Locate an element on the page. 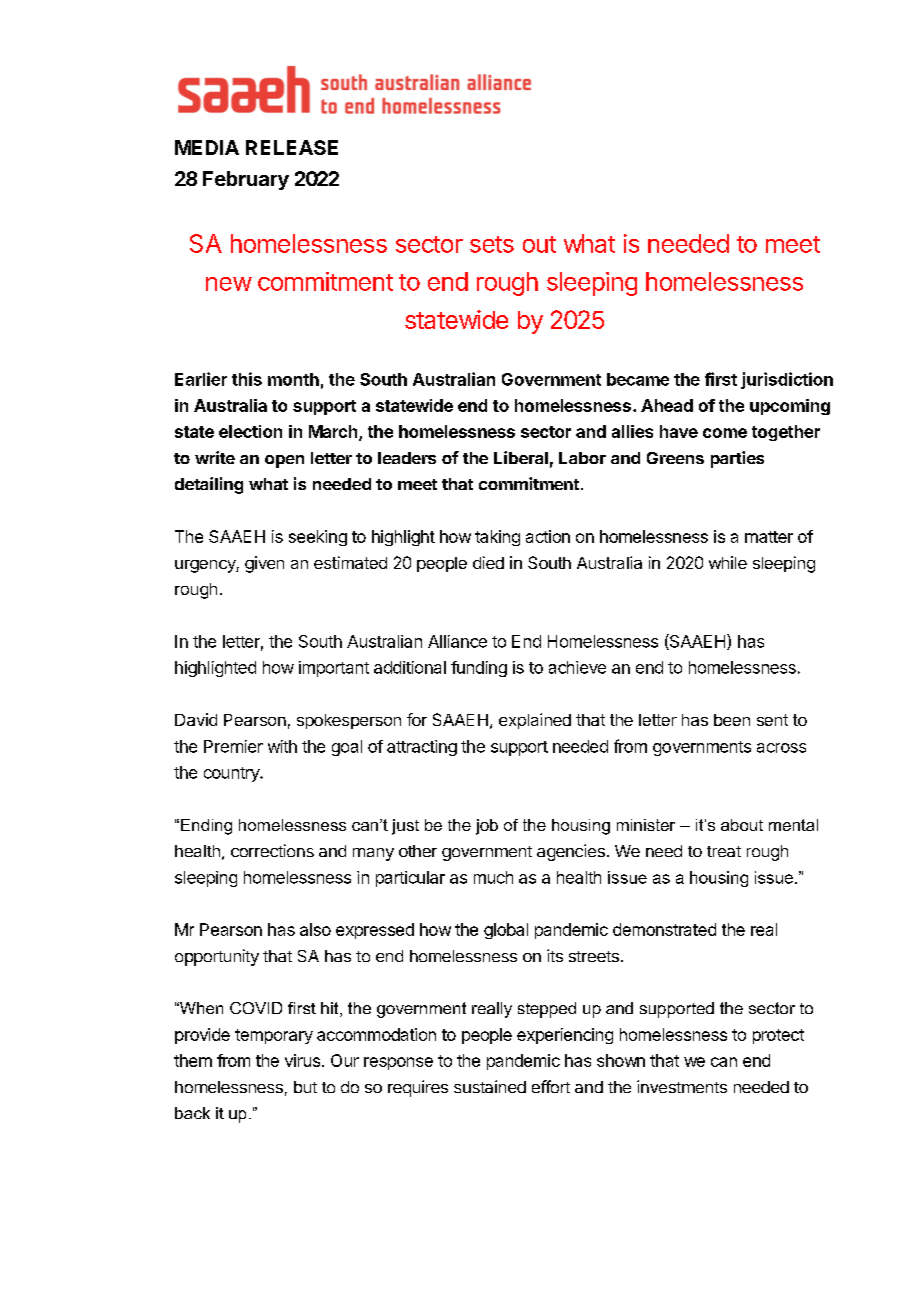  parties is located at coordinates (737, 459).
